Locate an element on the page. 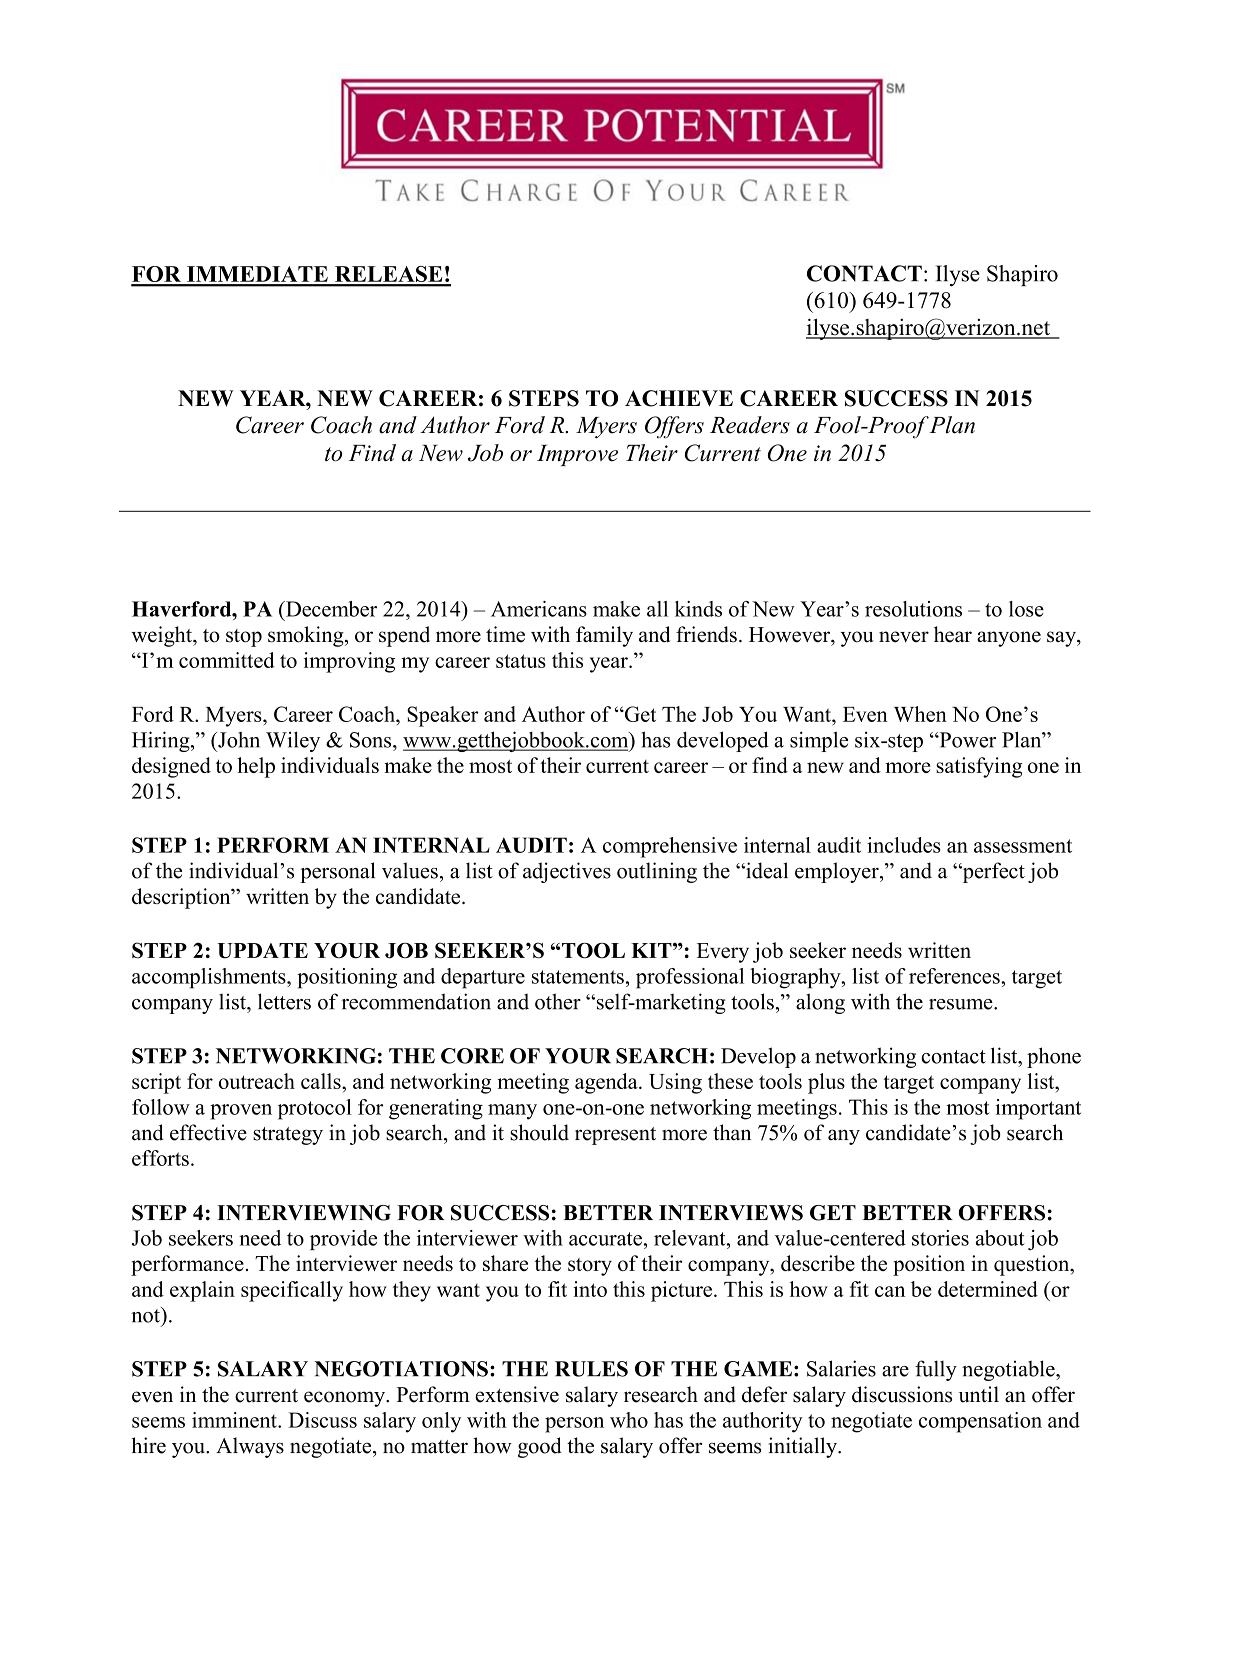  compensation is located at coordinates (980, 1422).
